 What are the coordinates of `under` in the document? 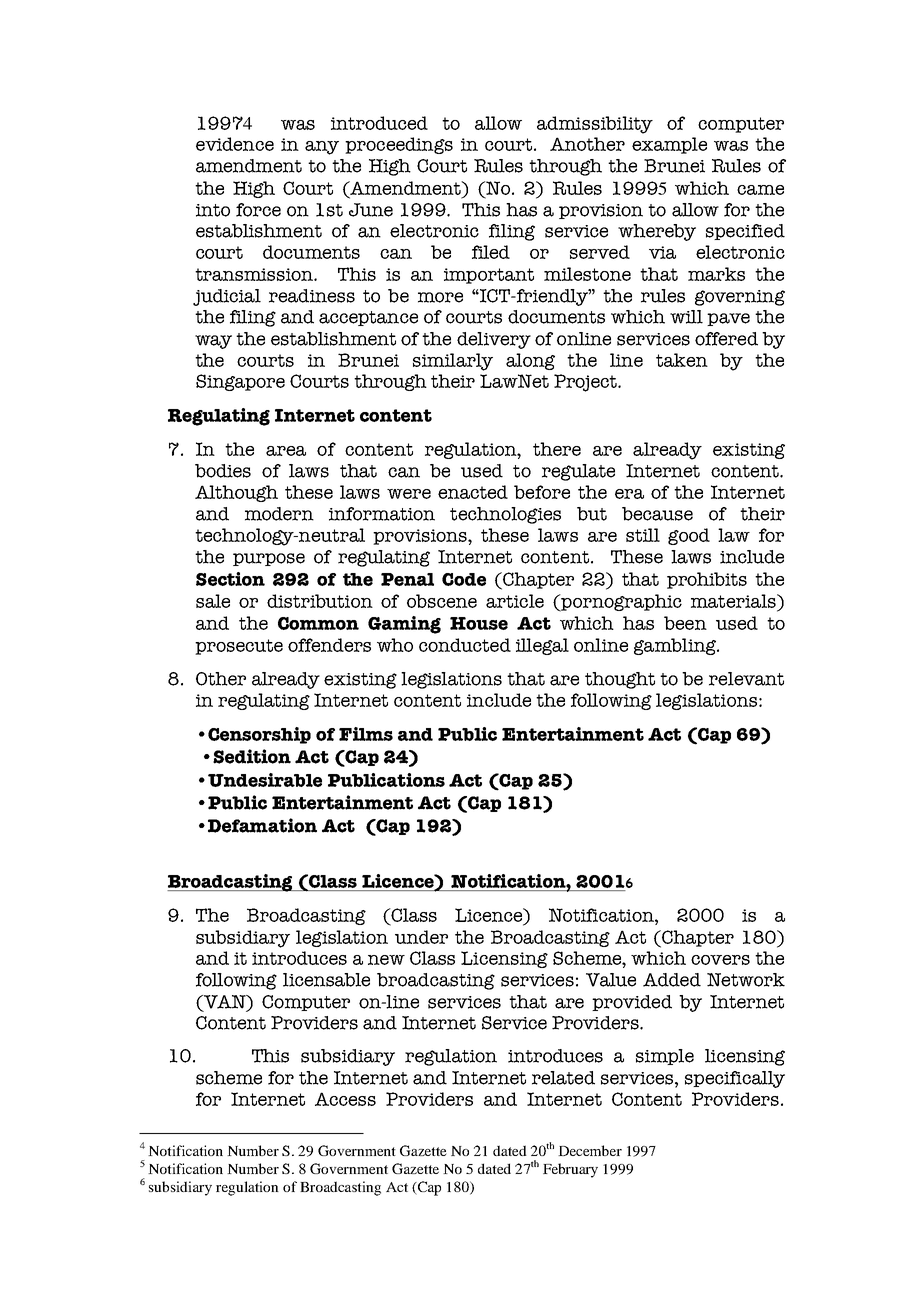 It's located at (421, 937).
